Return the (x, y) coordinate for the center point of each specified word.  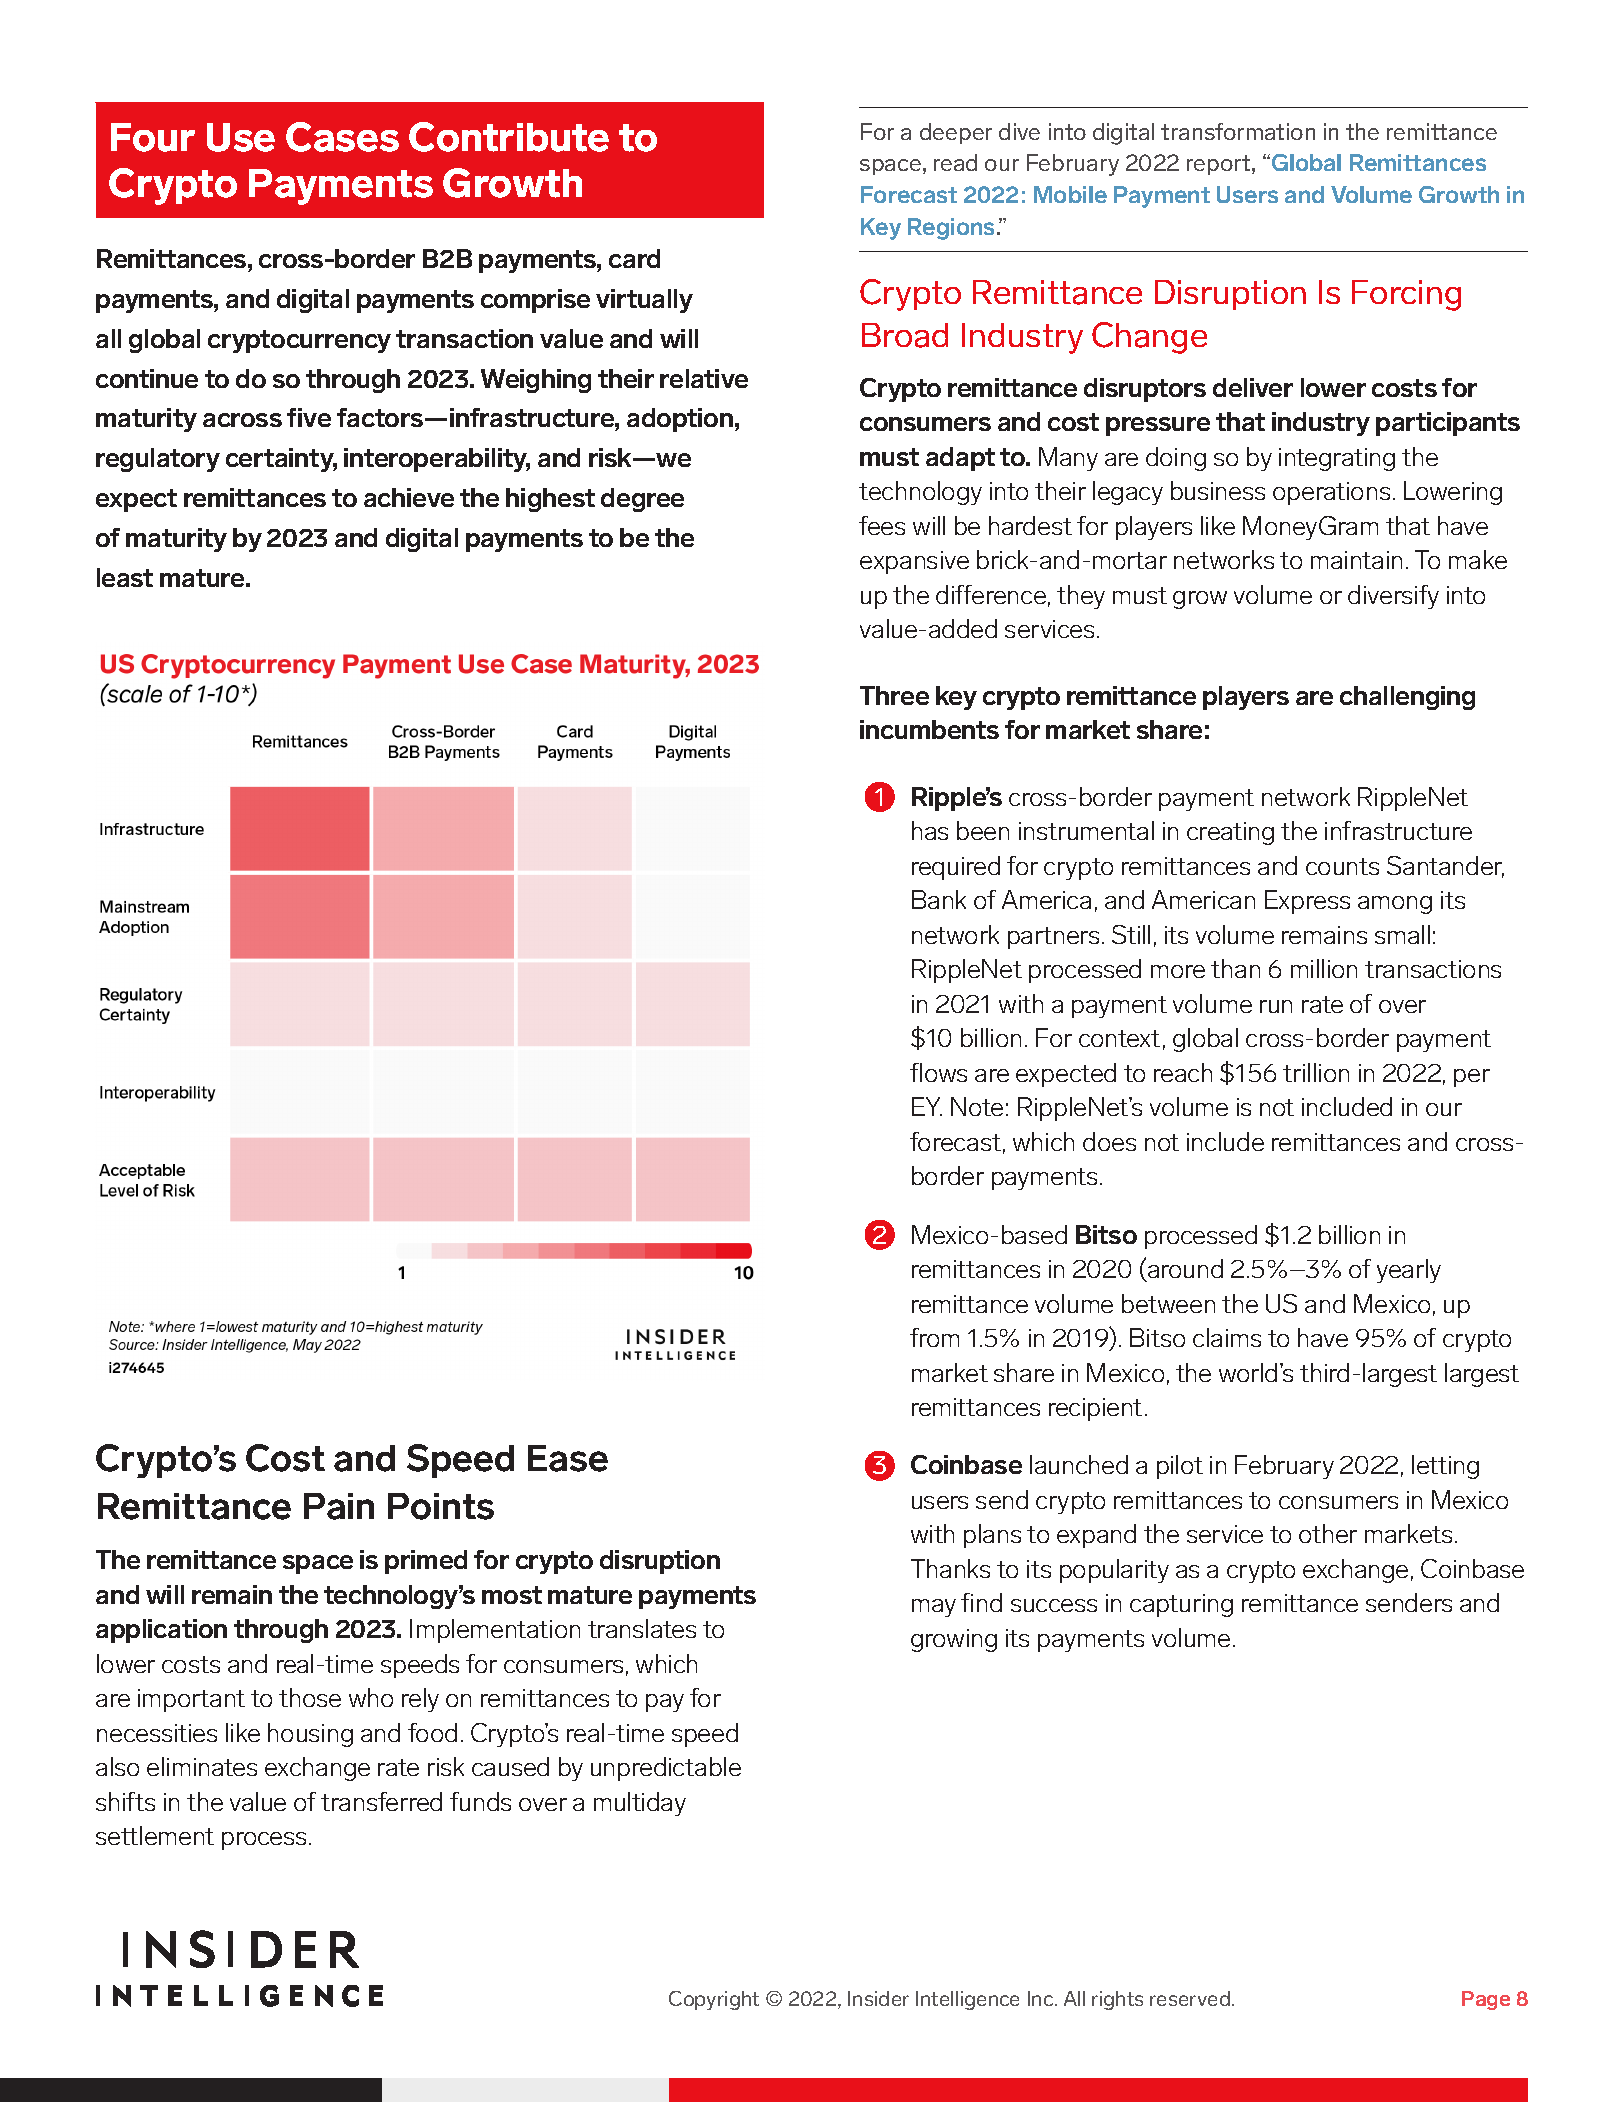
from (934, 1337)
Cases (342, 137)
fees (882, 525)
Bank (939, 899)
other (1328, 1533)
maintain (1356, 560)
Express (1307, 902)
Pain (339, 1506)
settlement (155, 1835)
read (955, 162)
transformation (1238, 131)
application (161, 1631)
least (125, 577)
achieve (409, 497)
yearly (1409, 1271)
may (934, 1608)
